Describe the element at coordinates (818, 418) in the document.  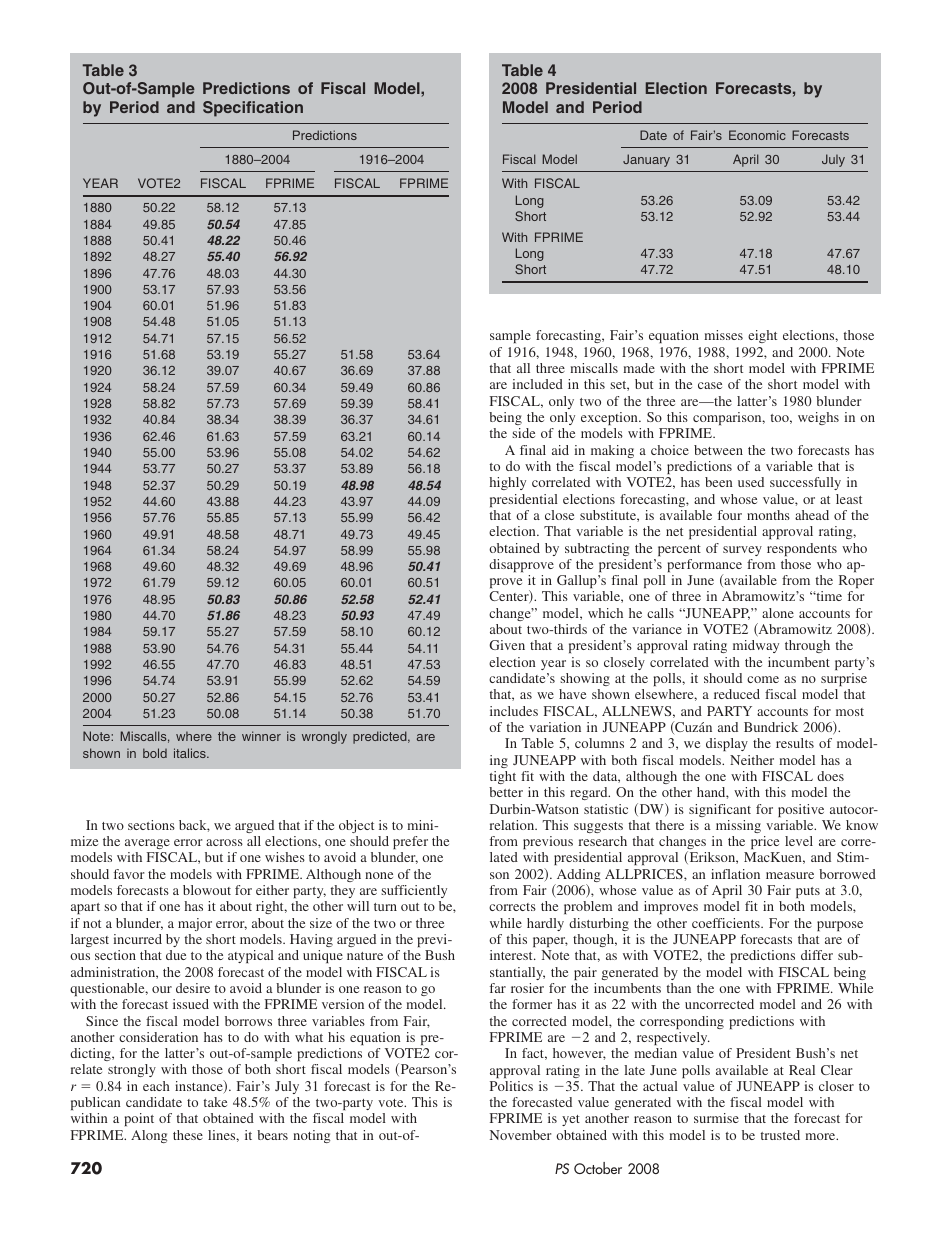
I see `weighs` at that location.
